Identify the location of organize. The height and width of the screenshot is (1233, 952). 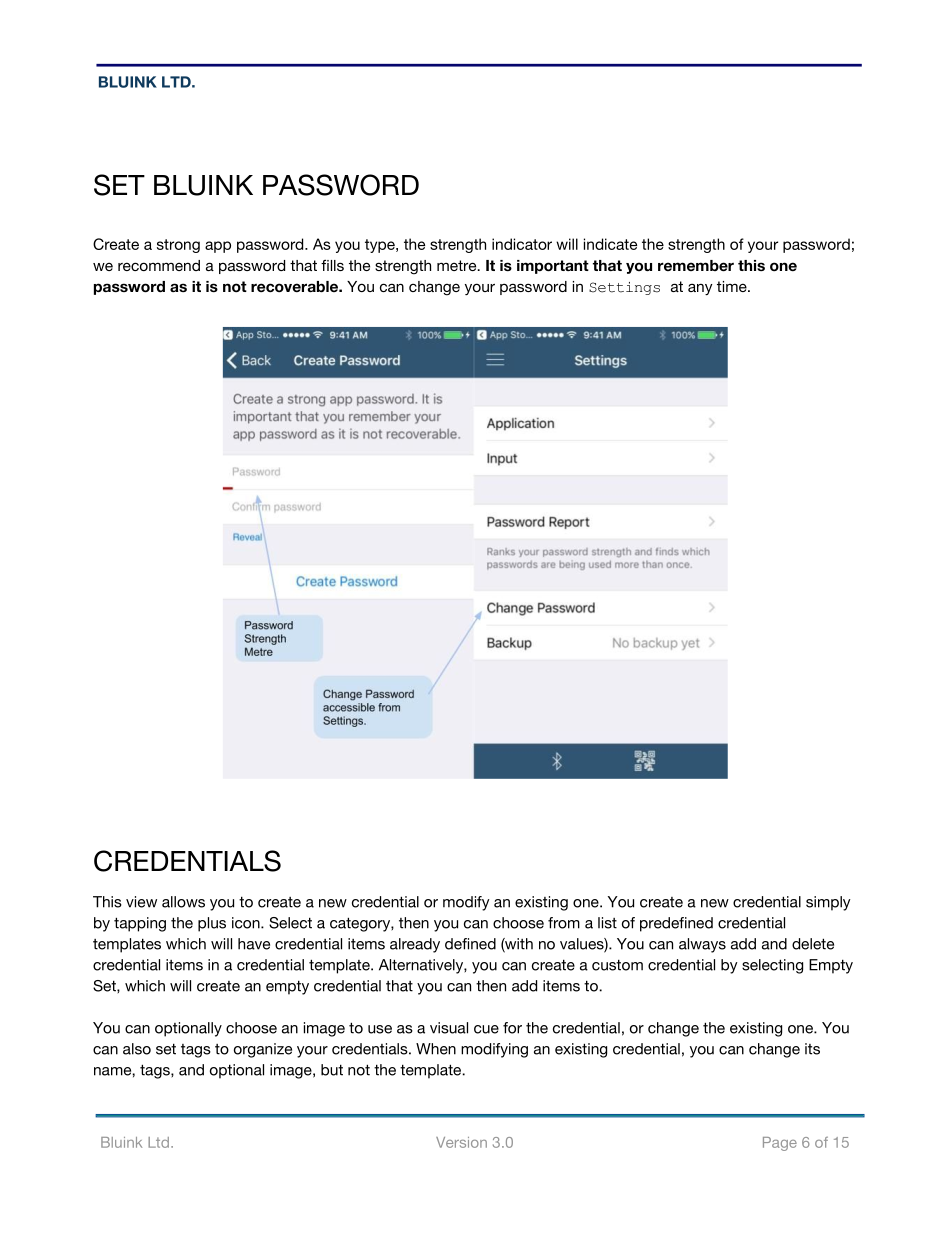
(263, 1050).
